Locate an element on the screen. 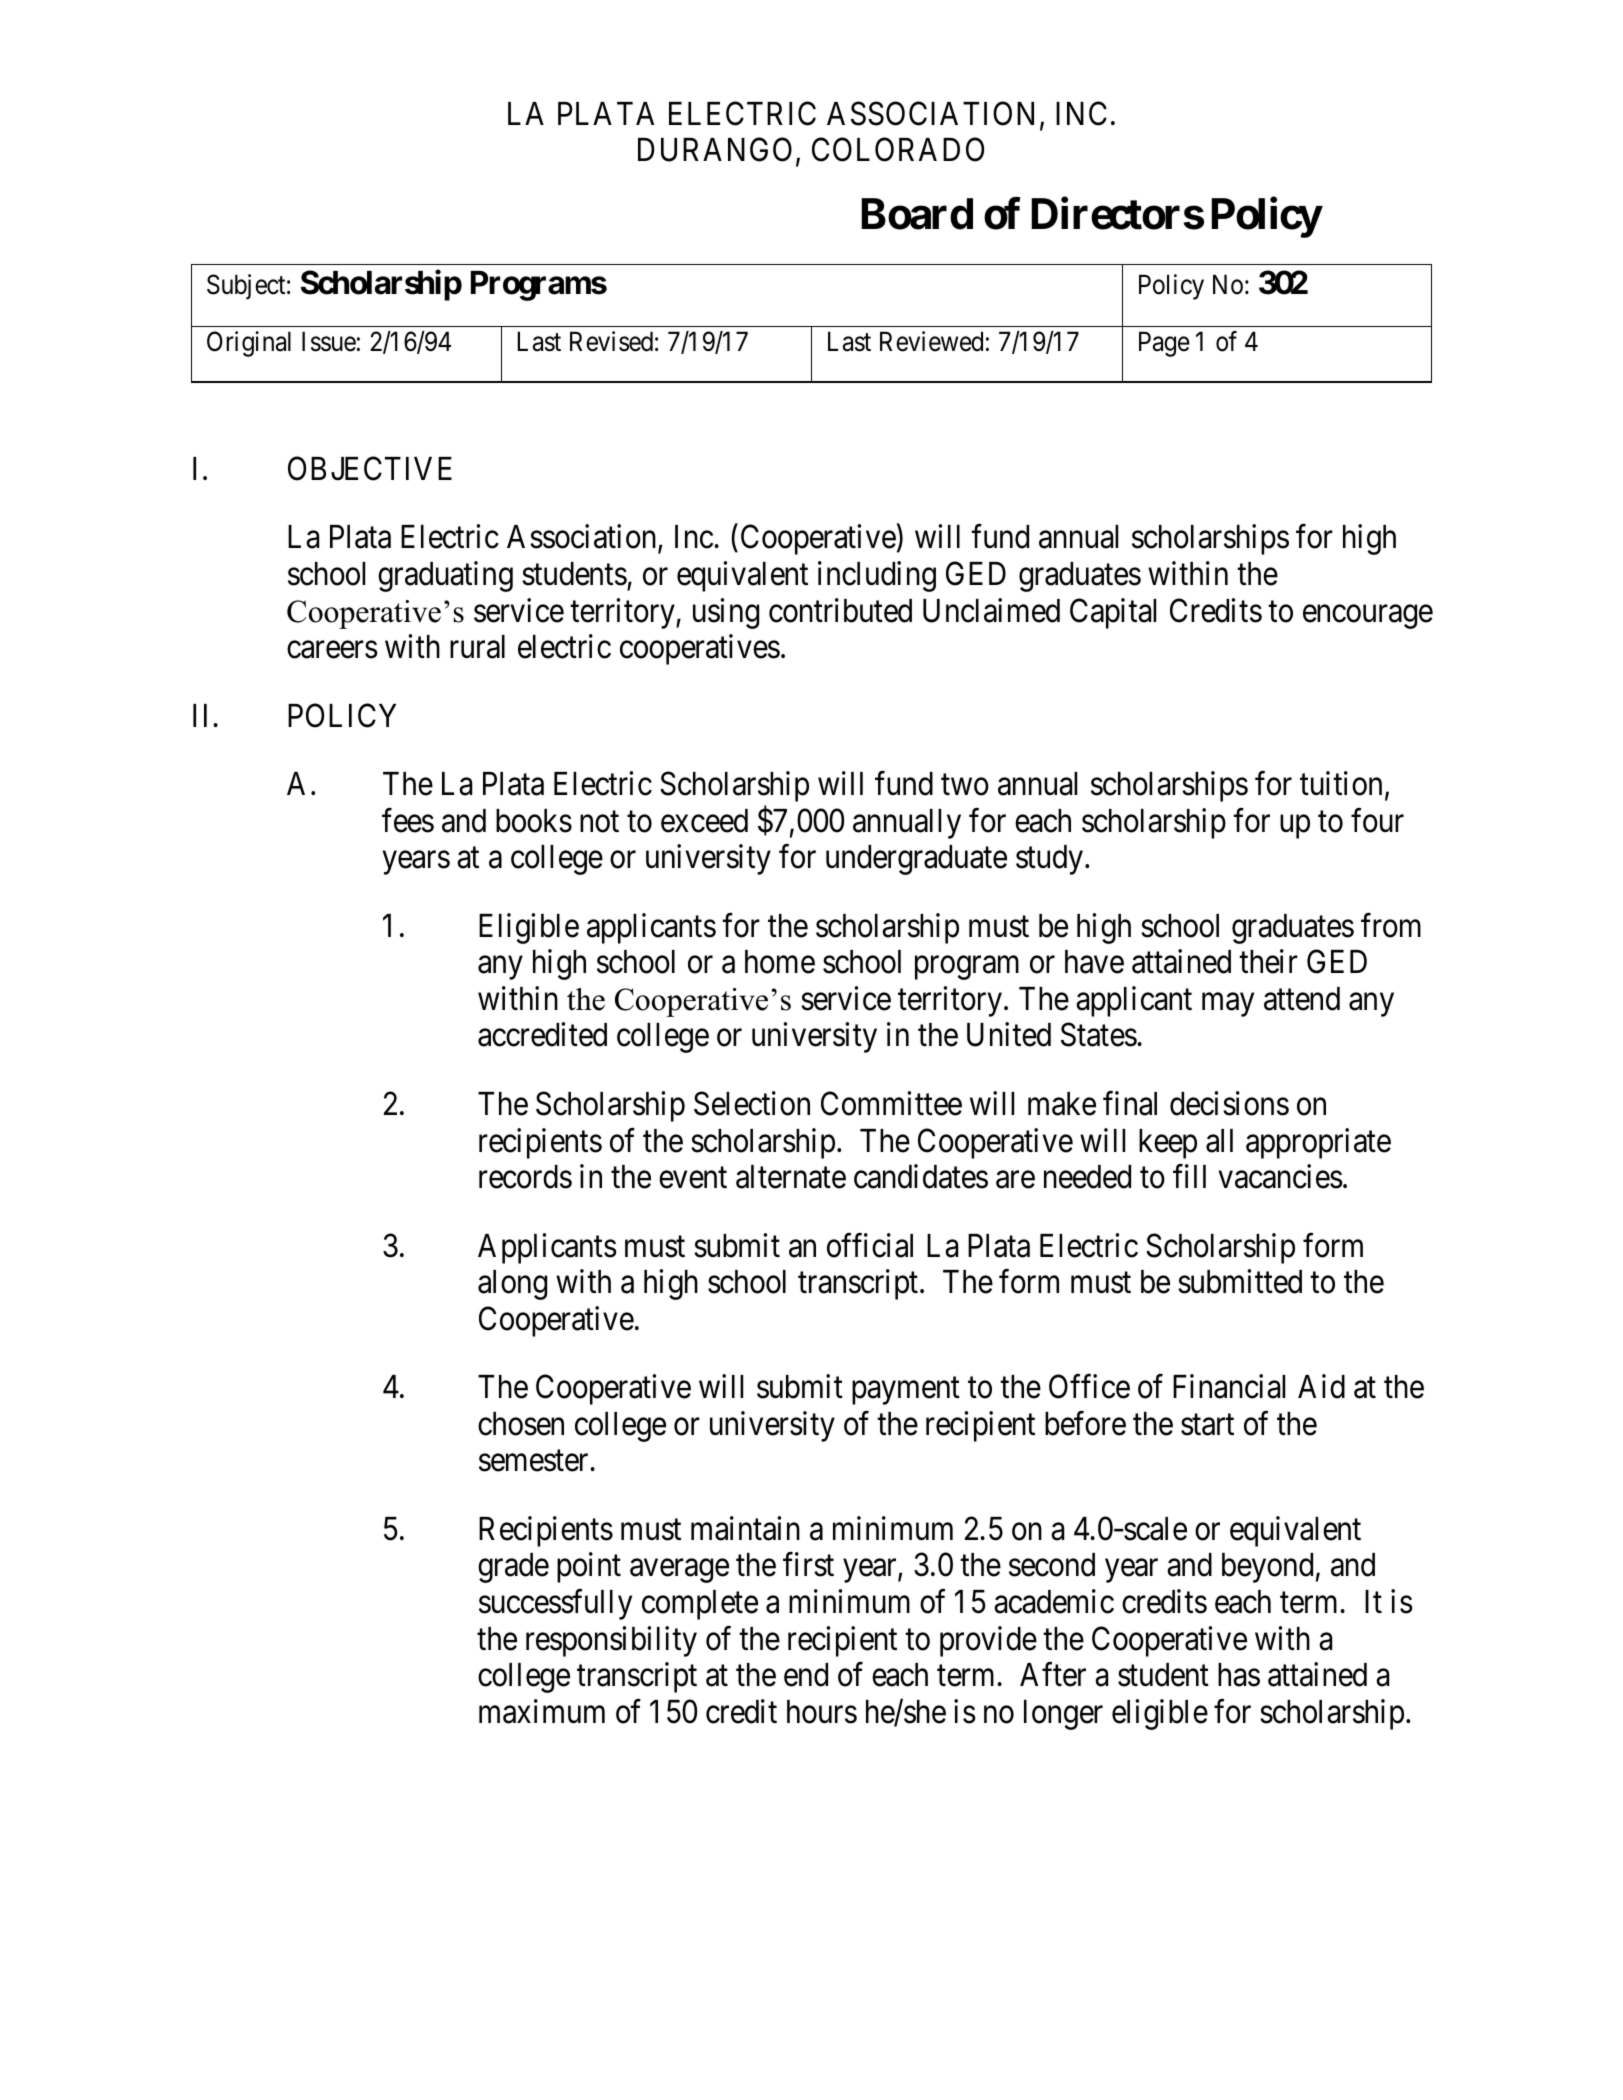 This screenshot has width=1623, height=2100. their is located at coordinates (1268, 962).
